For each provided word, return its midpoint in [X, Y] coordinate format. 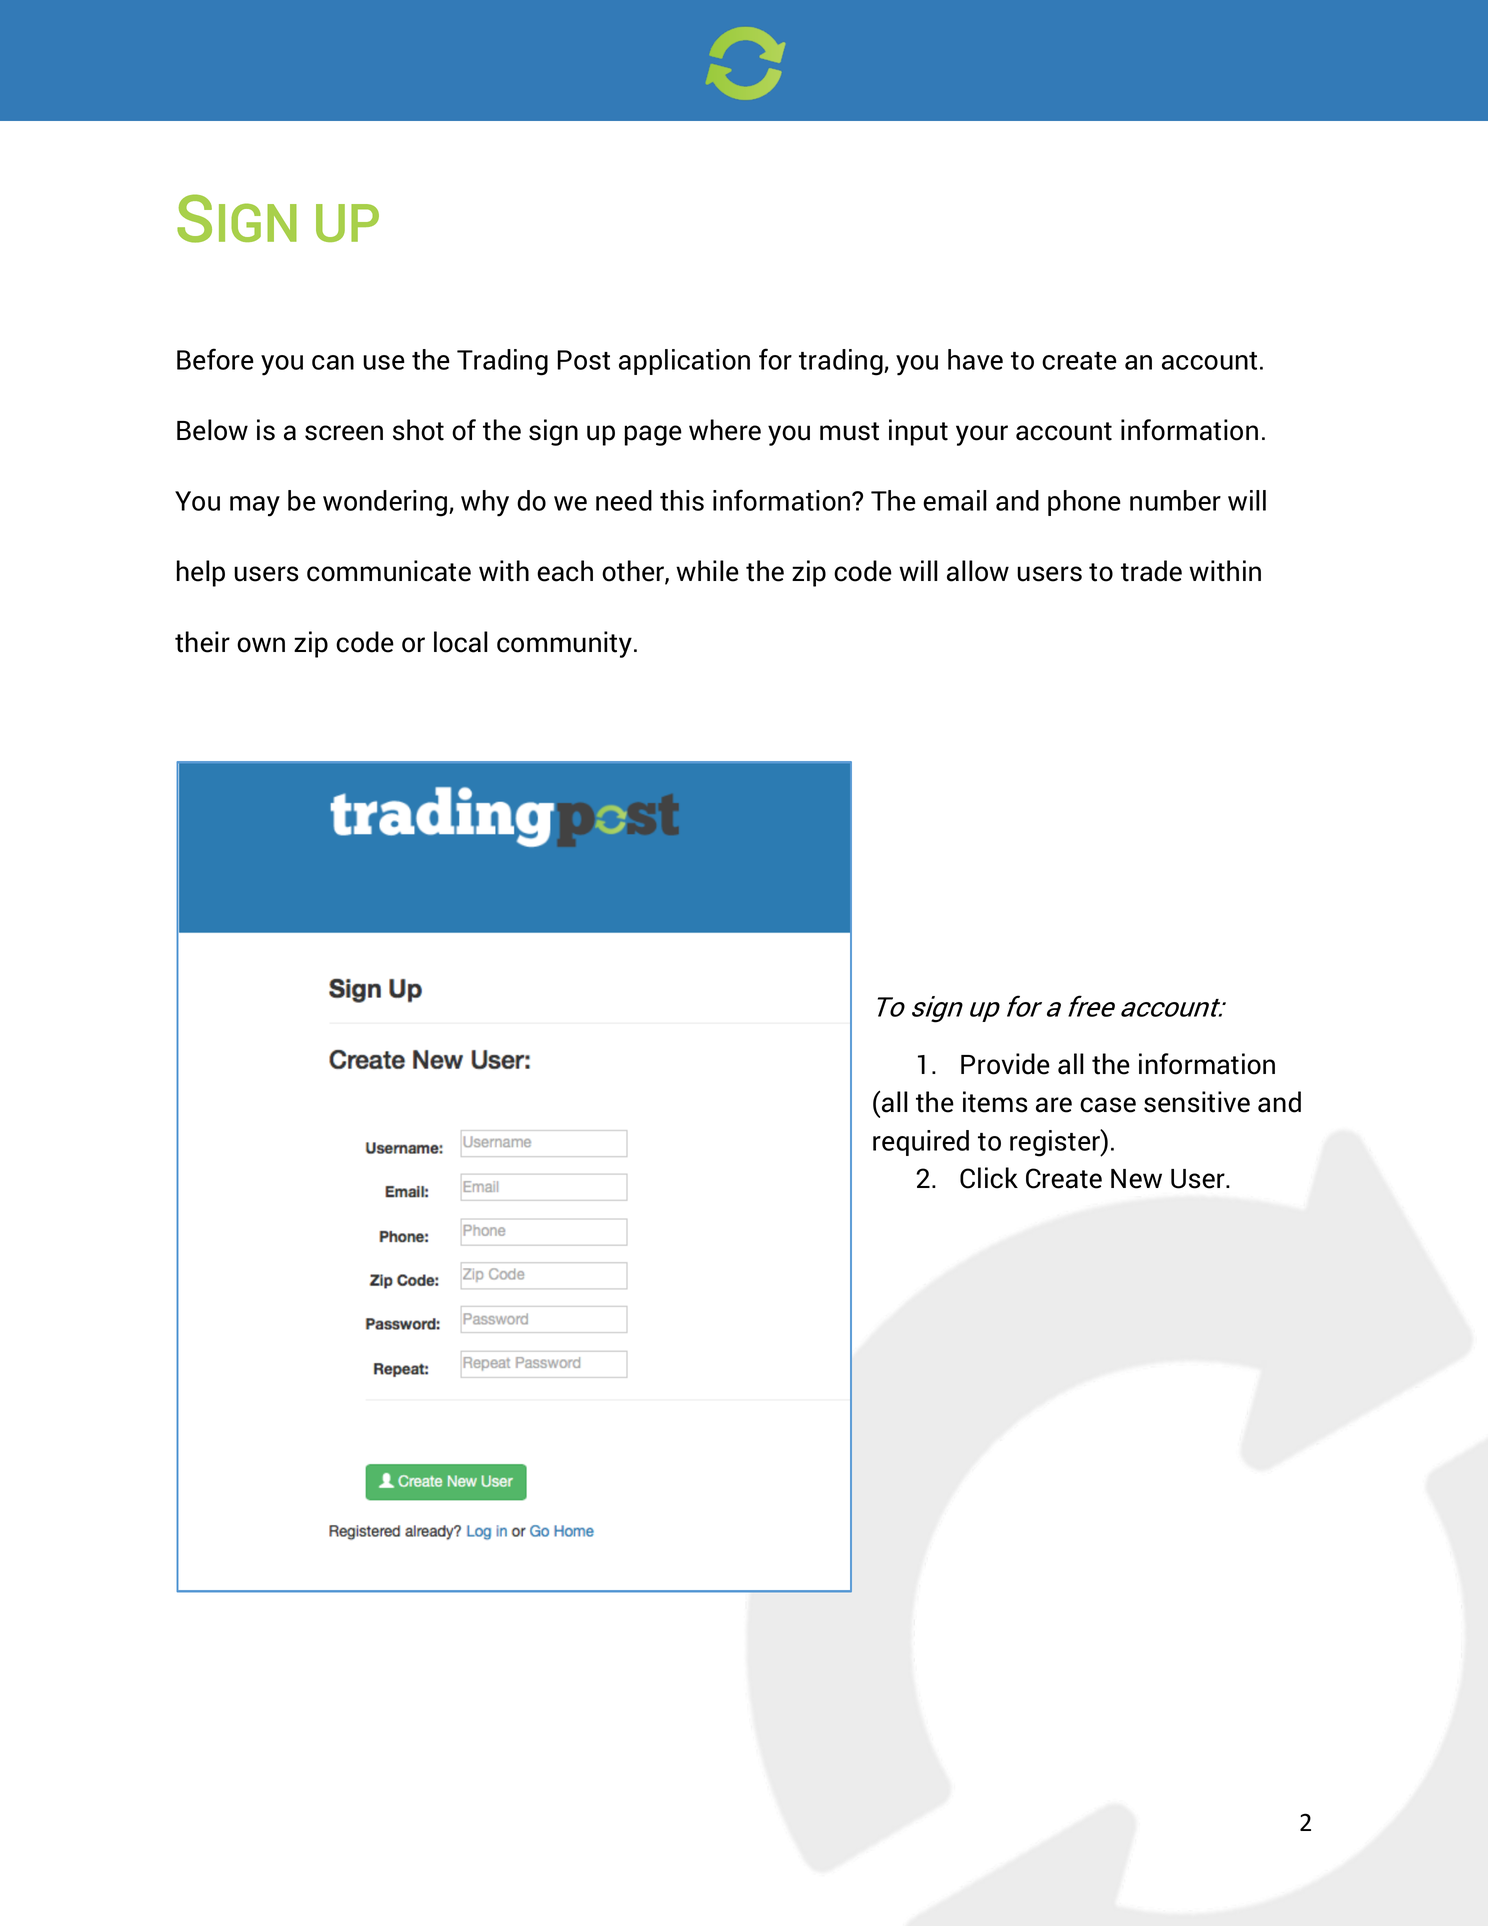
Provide [1005, 1064]
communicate [389, 571]
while [707, 571]
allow [978, 571]
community [564, 644]
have [975, 359]
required [921, 1143]
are [1054, 1105]
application [684, 362]
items [995, 1102]
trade [1151, 571]
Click [989, 1178]
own [261, 645]
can [333, 362]
